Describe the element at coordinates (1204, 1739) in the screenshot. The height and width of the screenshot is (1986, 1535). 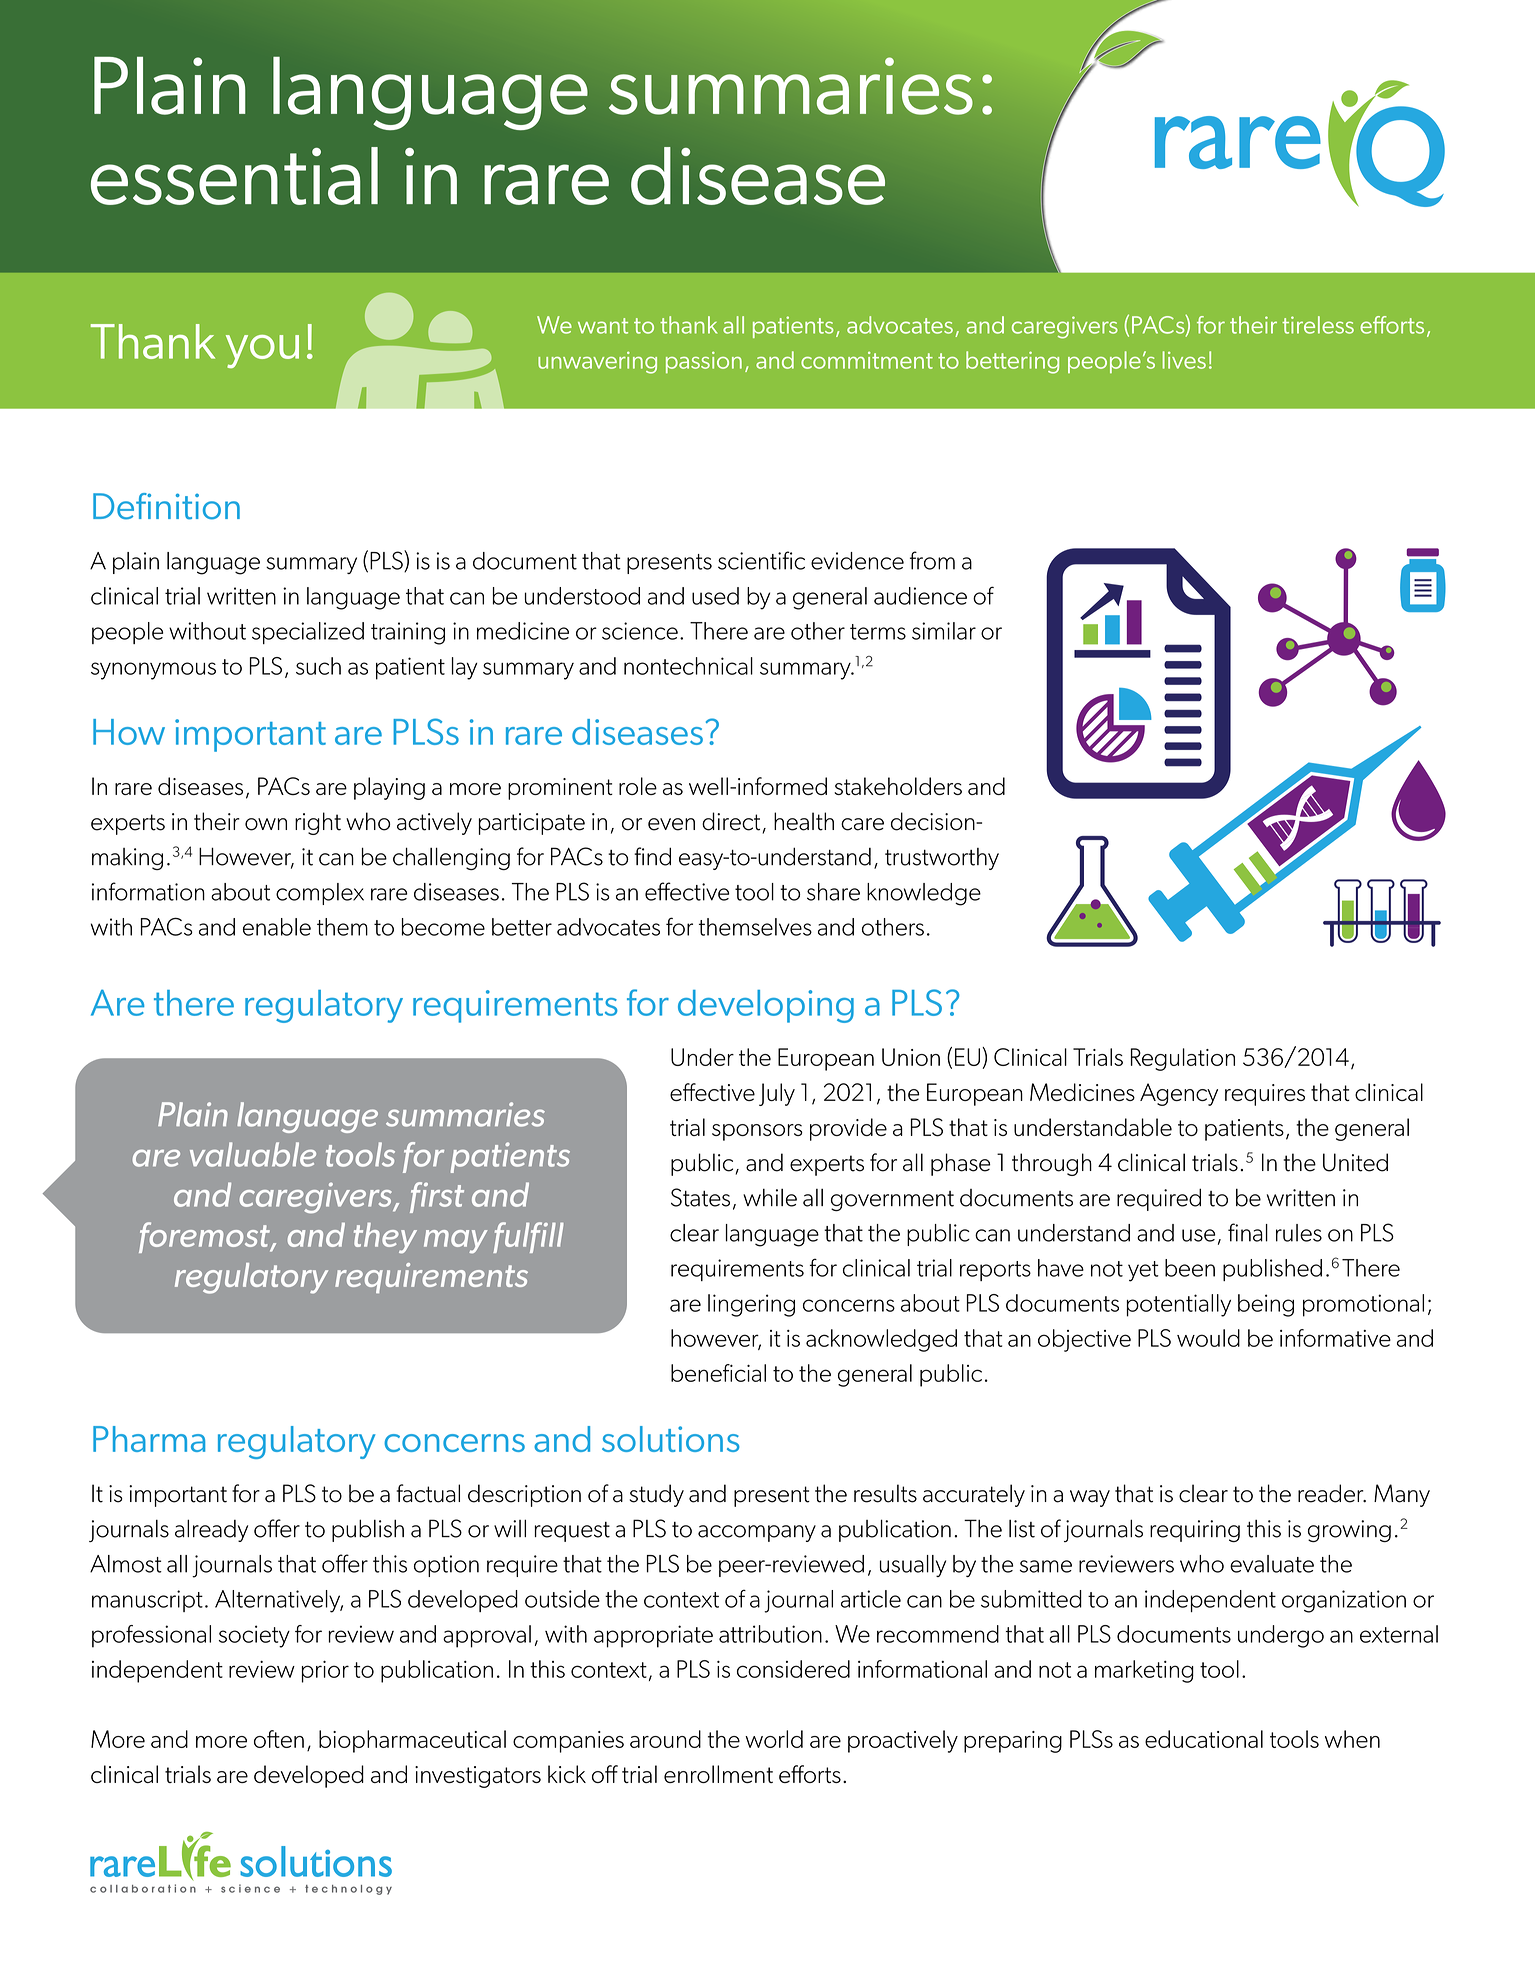
I see `educational` at that location.
